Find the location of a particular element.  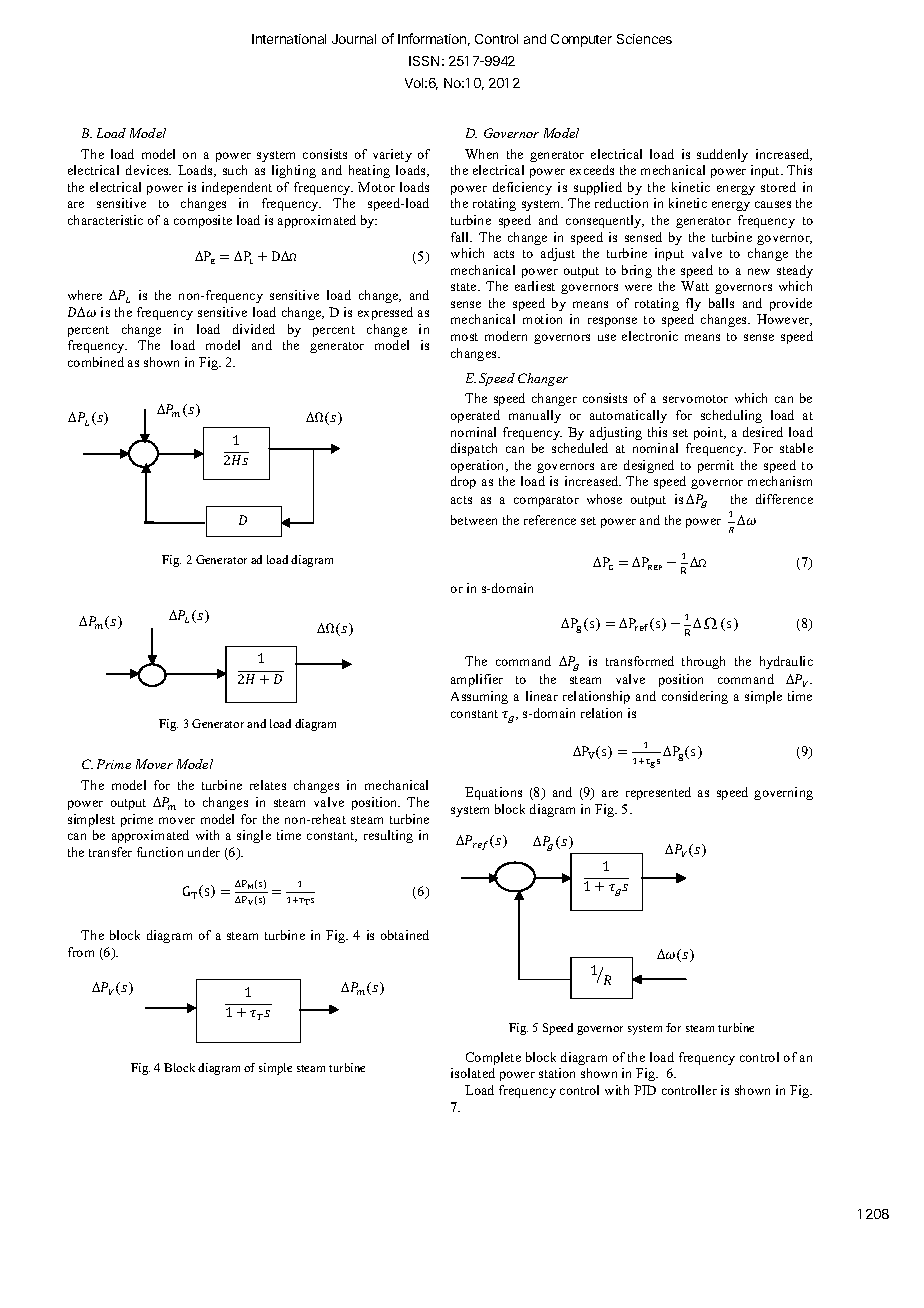

between is located at coordinates (474, 520).
